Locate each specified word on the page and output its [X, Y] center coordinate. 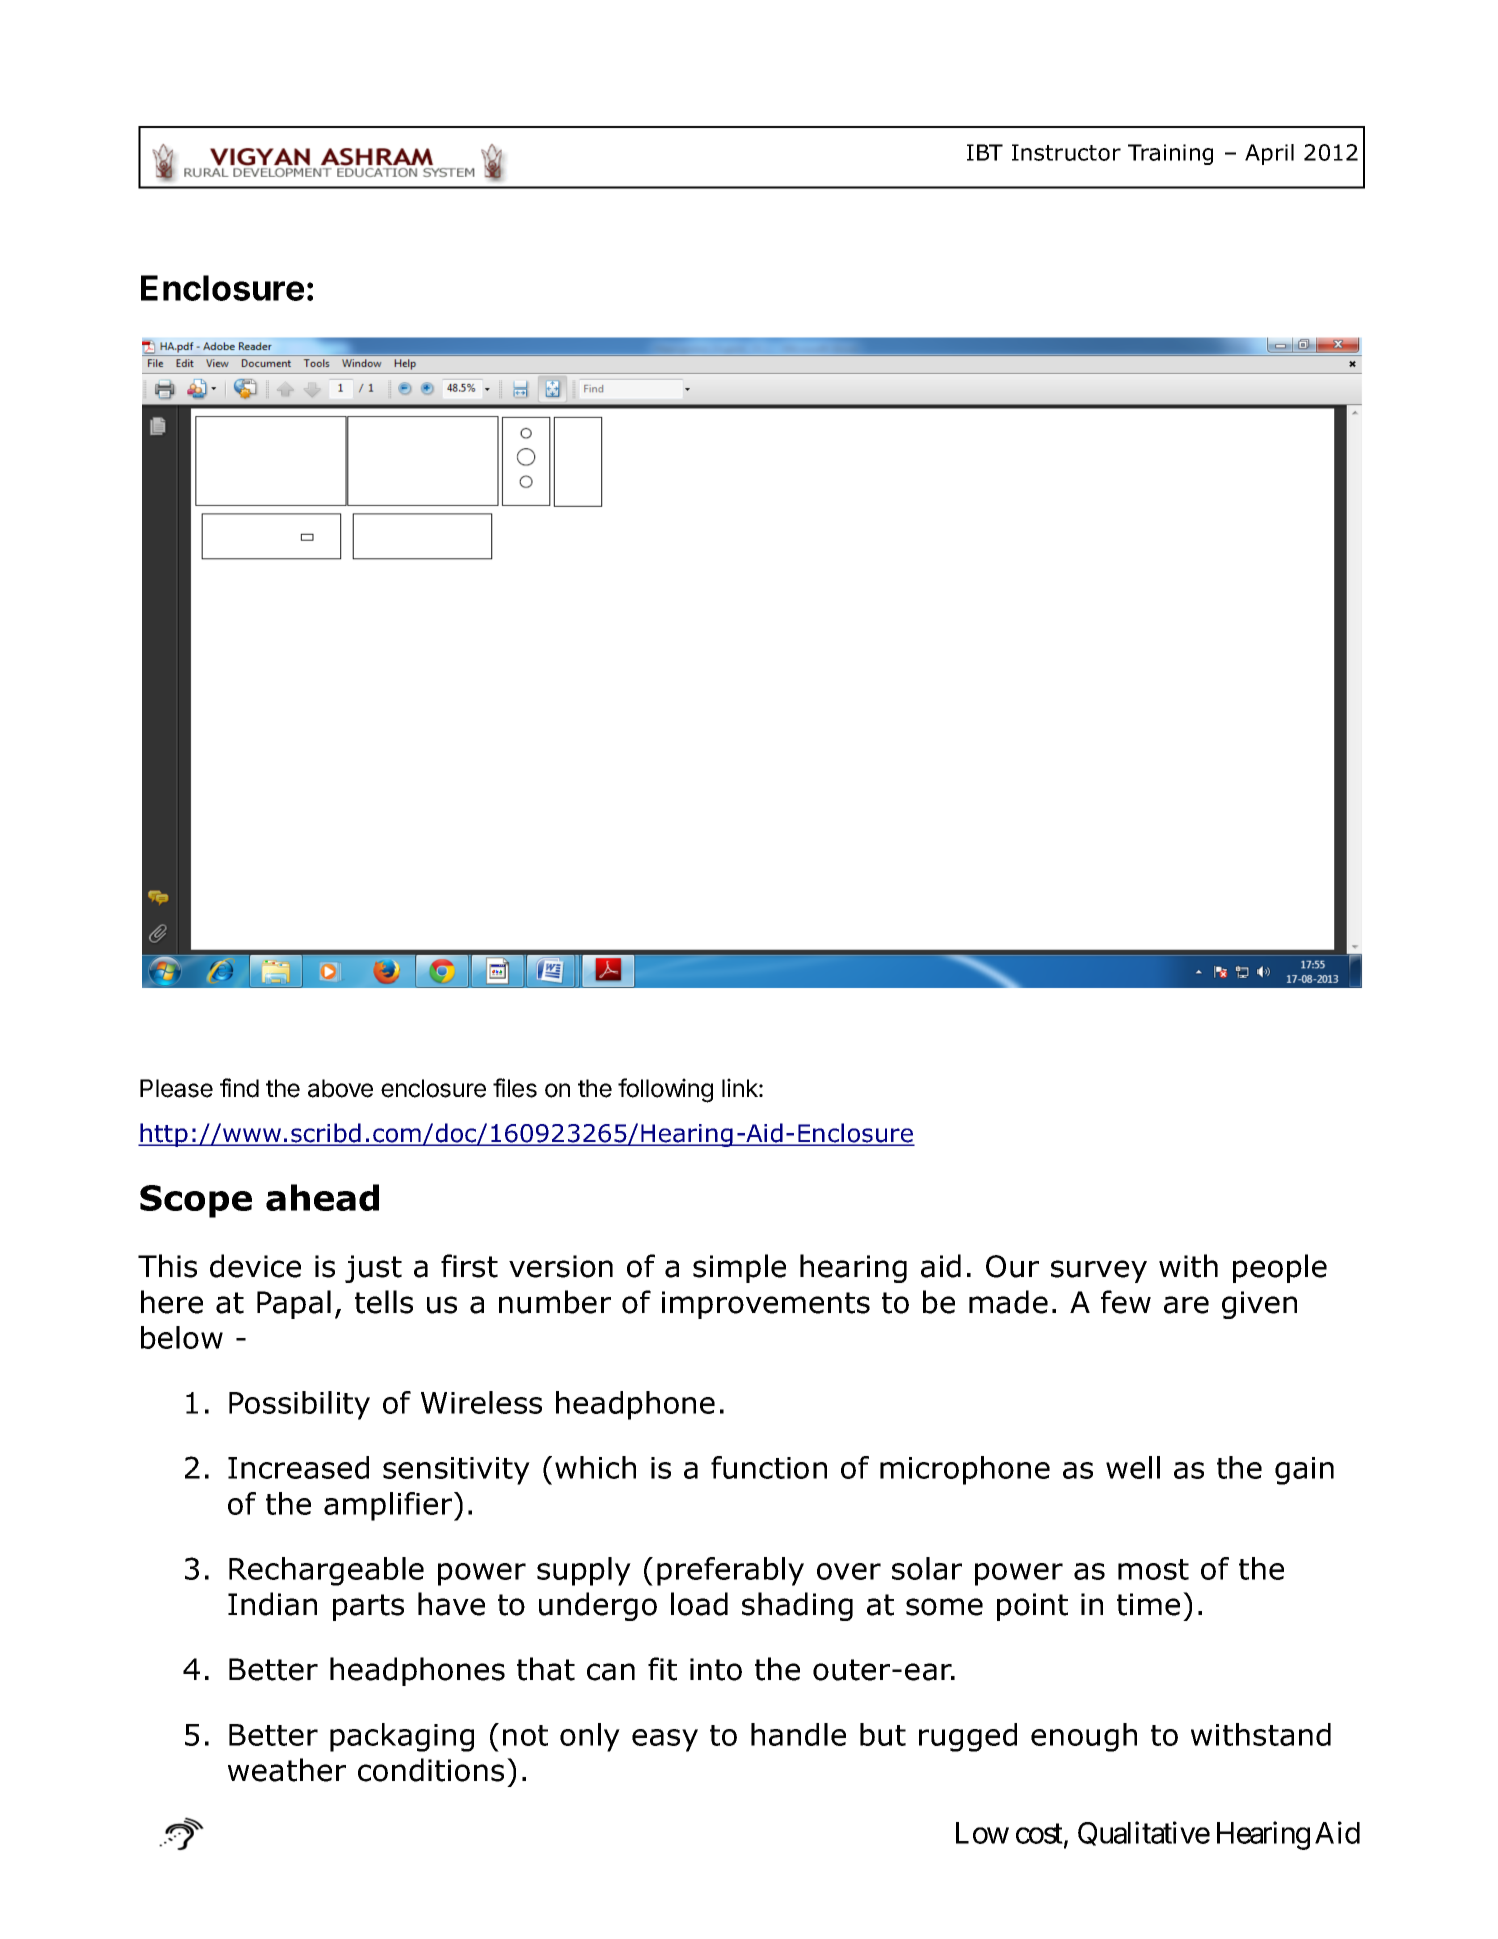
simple [739, 1268]
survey [1099, 1271]
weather [287, 1770]
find [239, 1088]
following [665, 1090]
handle [798, 1734]
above [340, 1088]
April [1269, 154]
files [515, 1088]
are [1186, 1305]
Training [1170, 154]
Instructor [1066, 152]
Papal [294, 1304]
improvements [766, 1305]
